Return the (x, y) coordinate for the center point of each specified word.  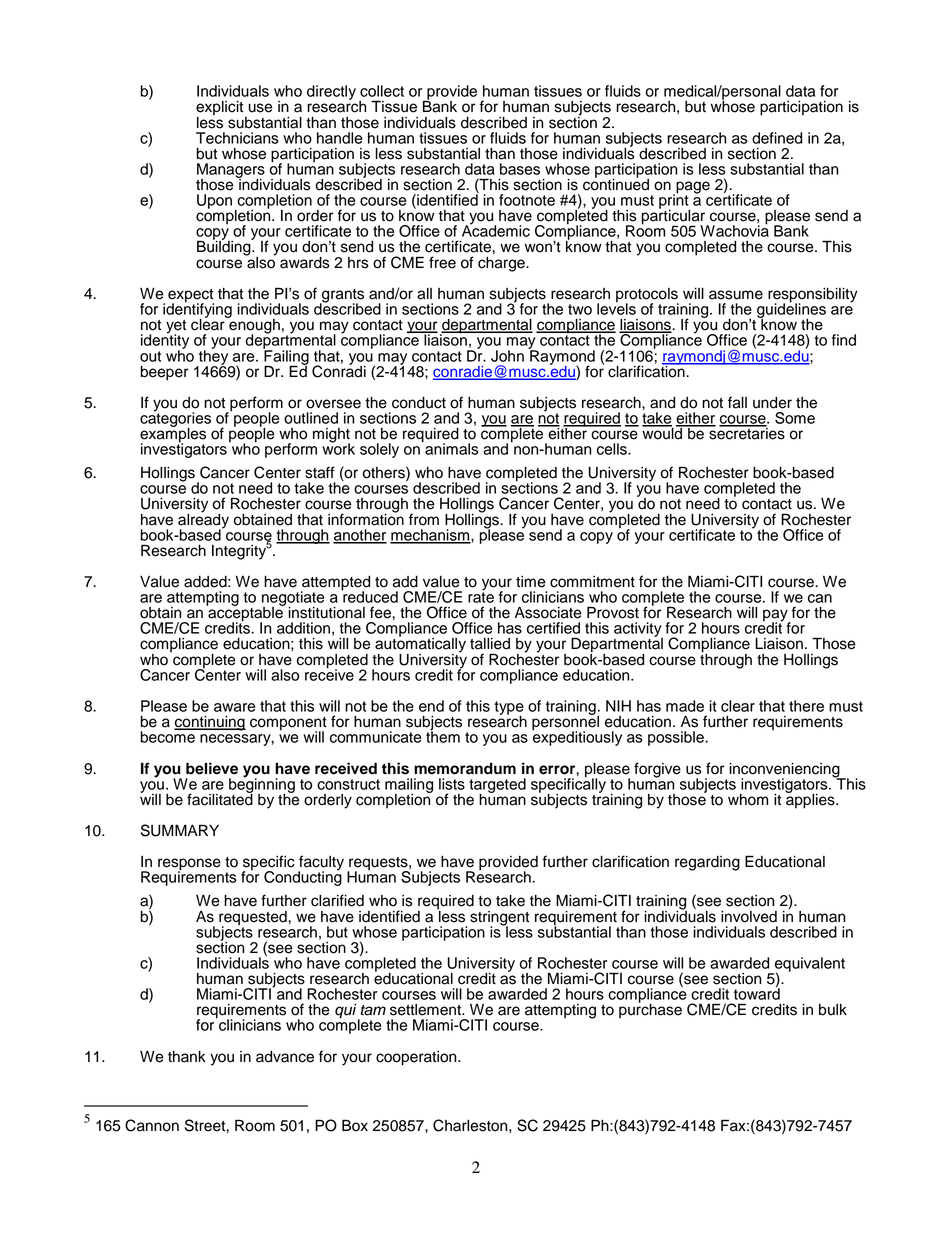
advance (285, 1057)
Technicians (237, 138)
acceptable (245, 614)
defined (777, 138)
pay (776, 616)
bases (520, 169)
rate (481, 596)
